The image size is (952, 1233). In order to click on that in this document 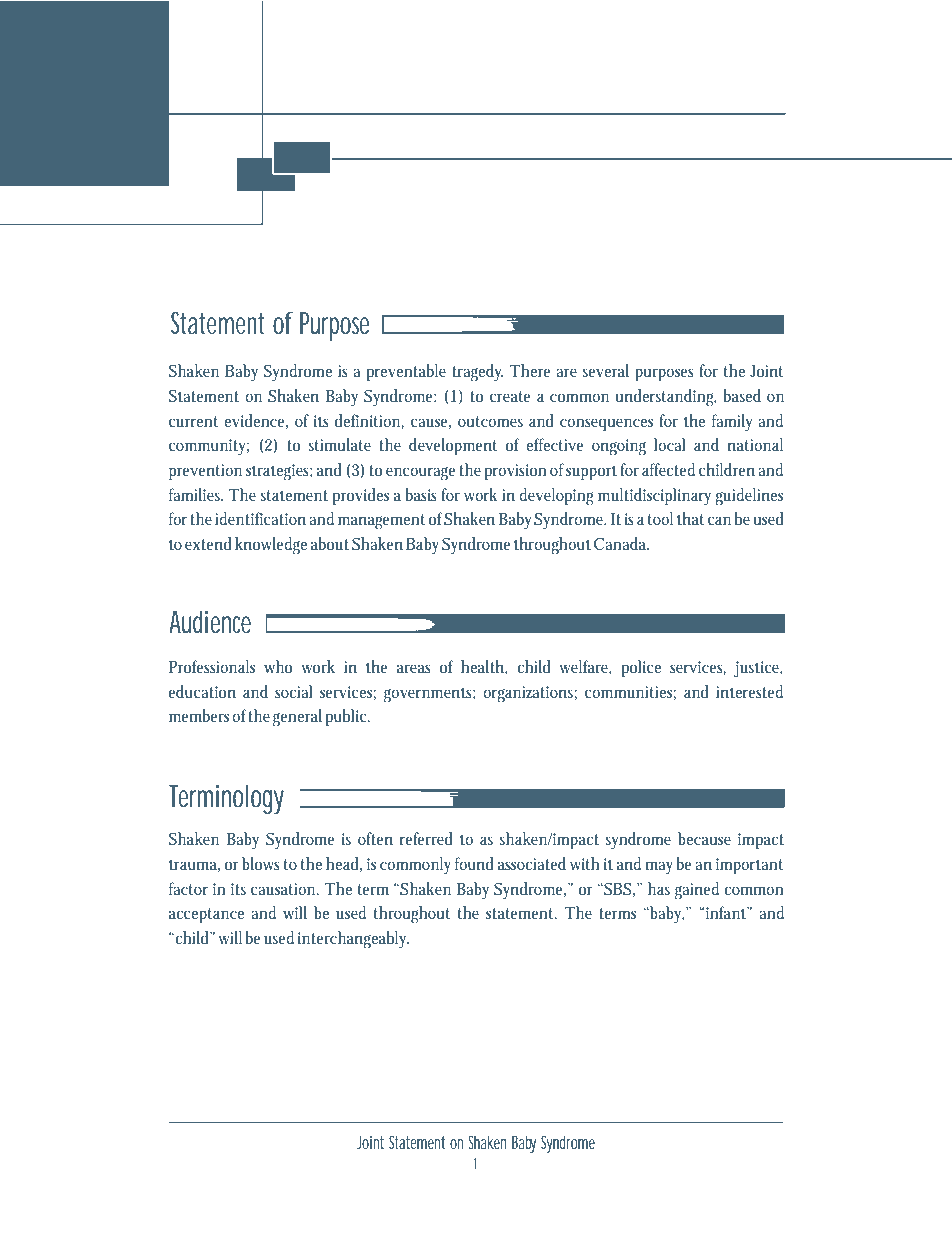, I will do `click(690, 518)`.
